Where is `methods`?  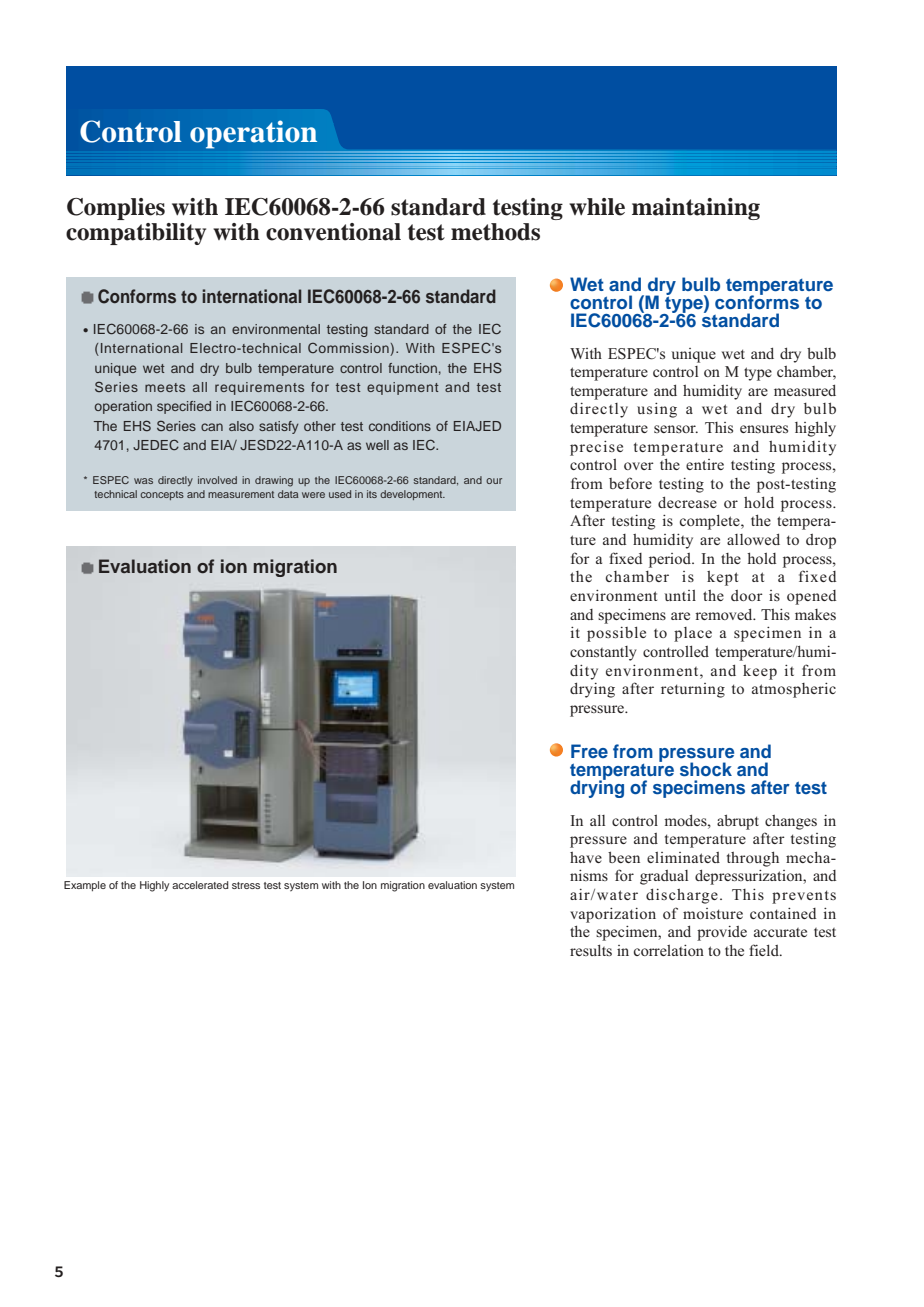
methods is located at coordinates (495, 232).
